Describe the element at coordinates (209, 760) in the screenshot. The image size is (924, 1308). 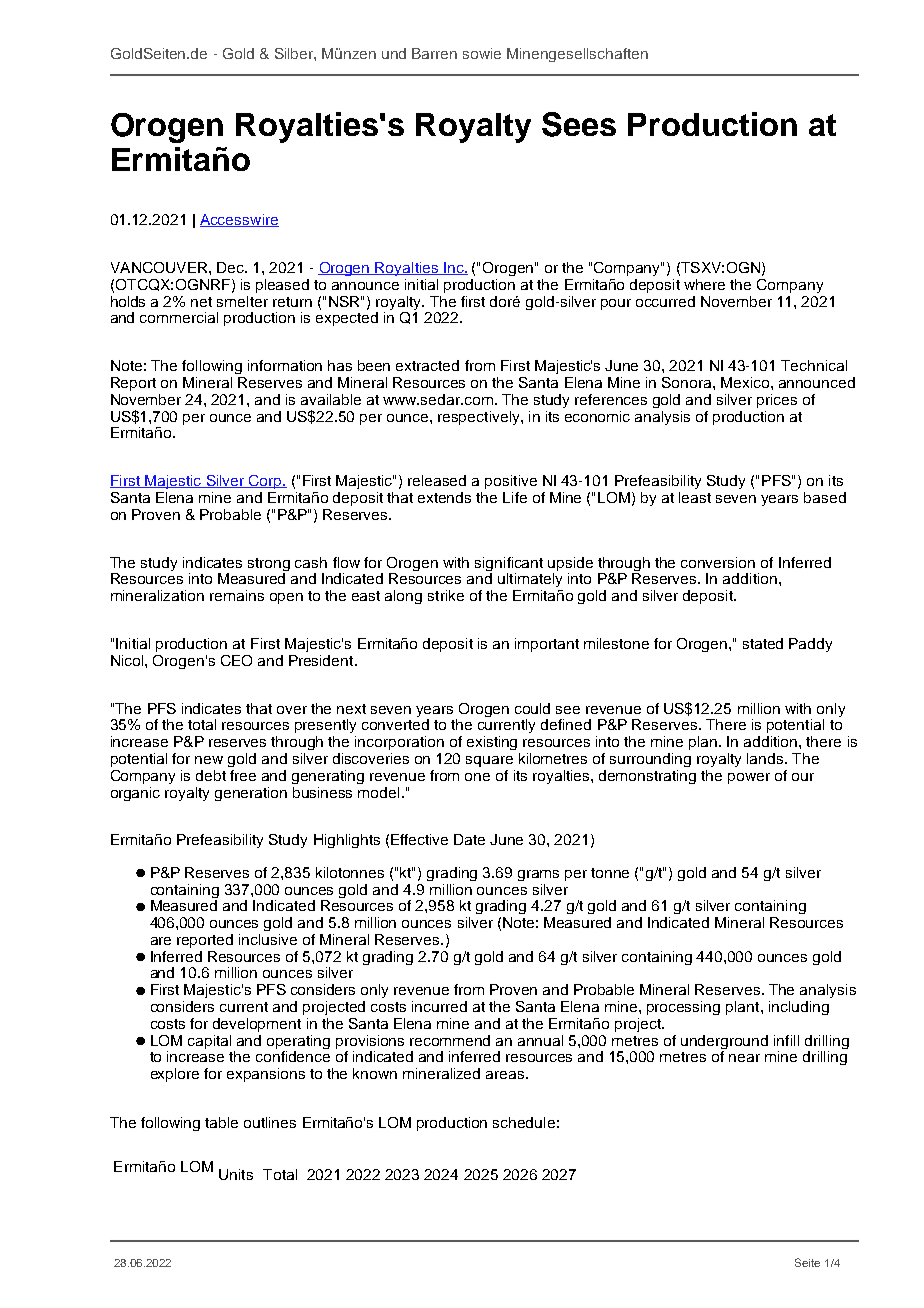
I see `new` at that location.
